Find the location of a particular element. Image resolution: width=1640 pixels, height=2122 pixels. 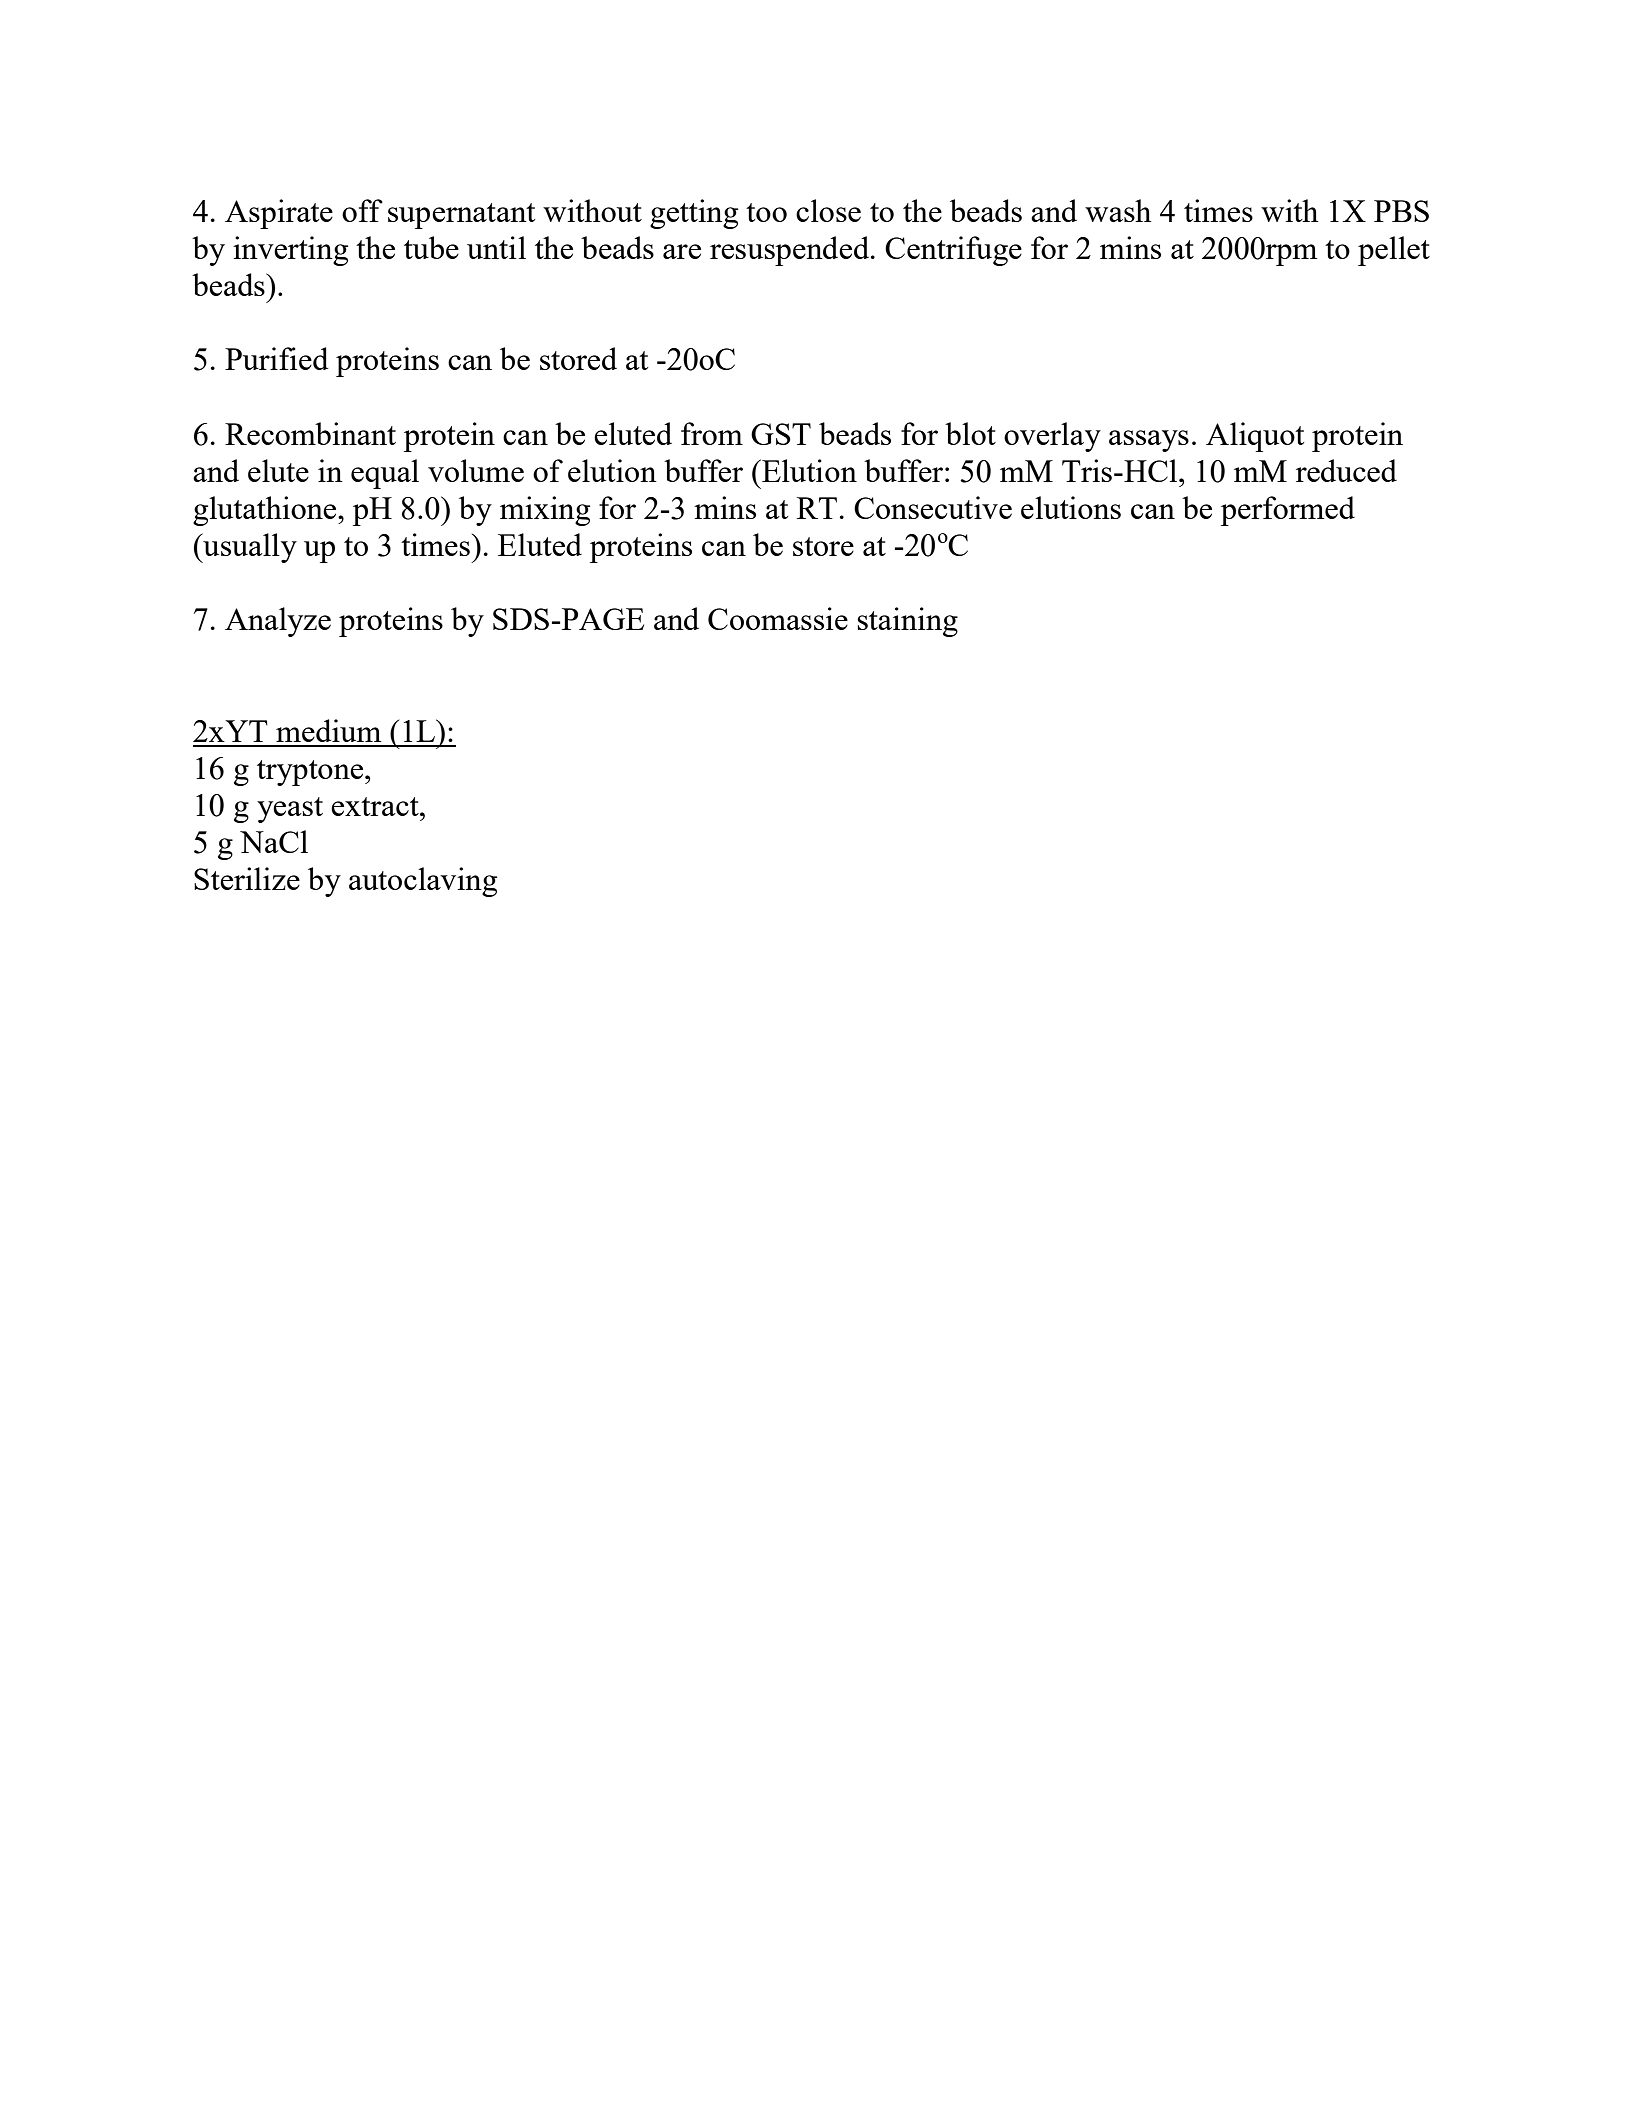

pellet is located at coordinates (1394, 251).
